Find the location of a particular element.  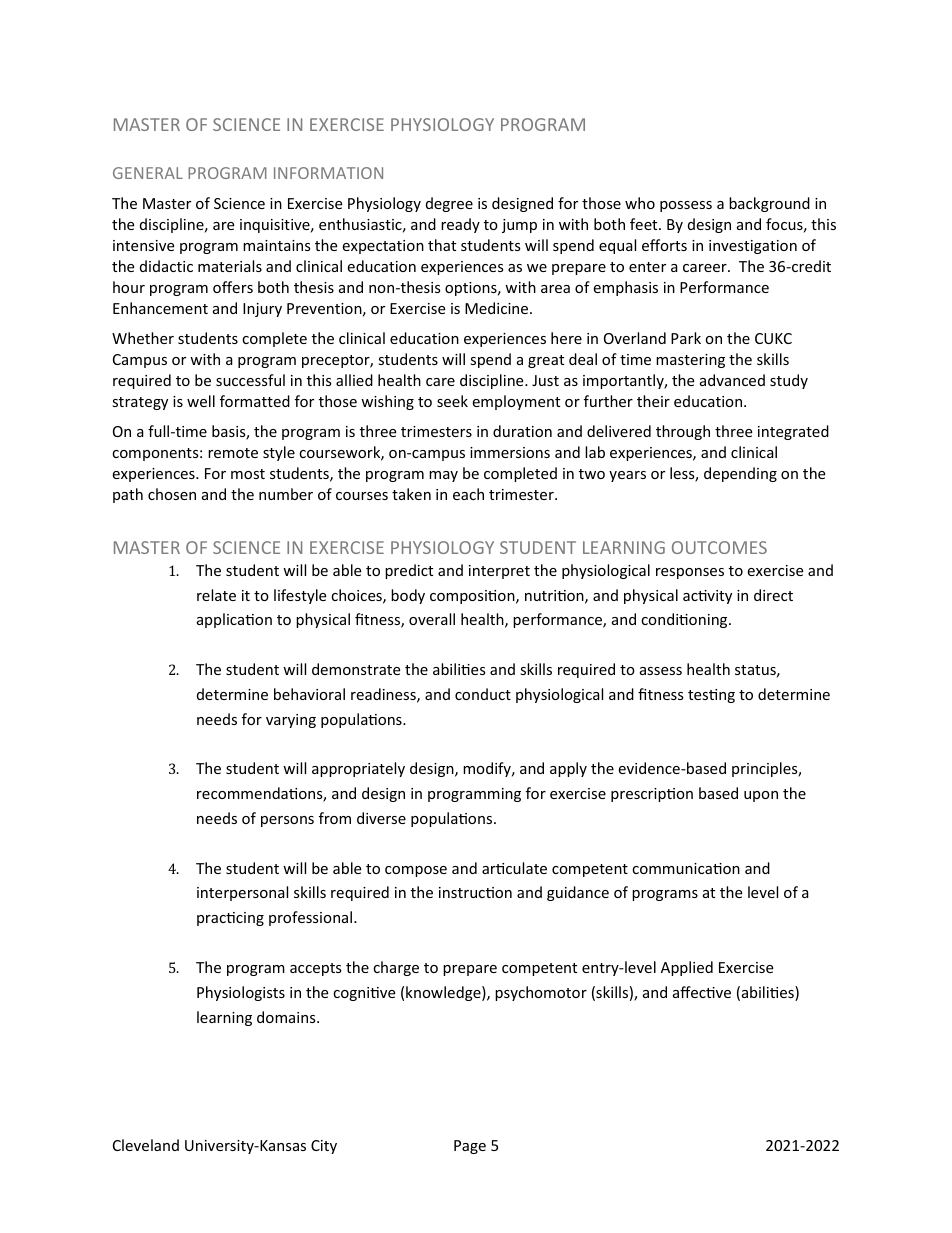

possess is located at coordinates (686, 206).
